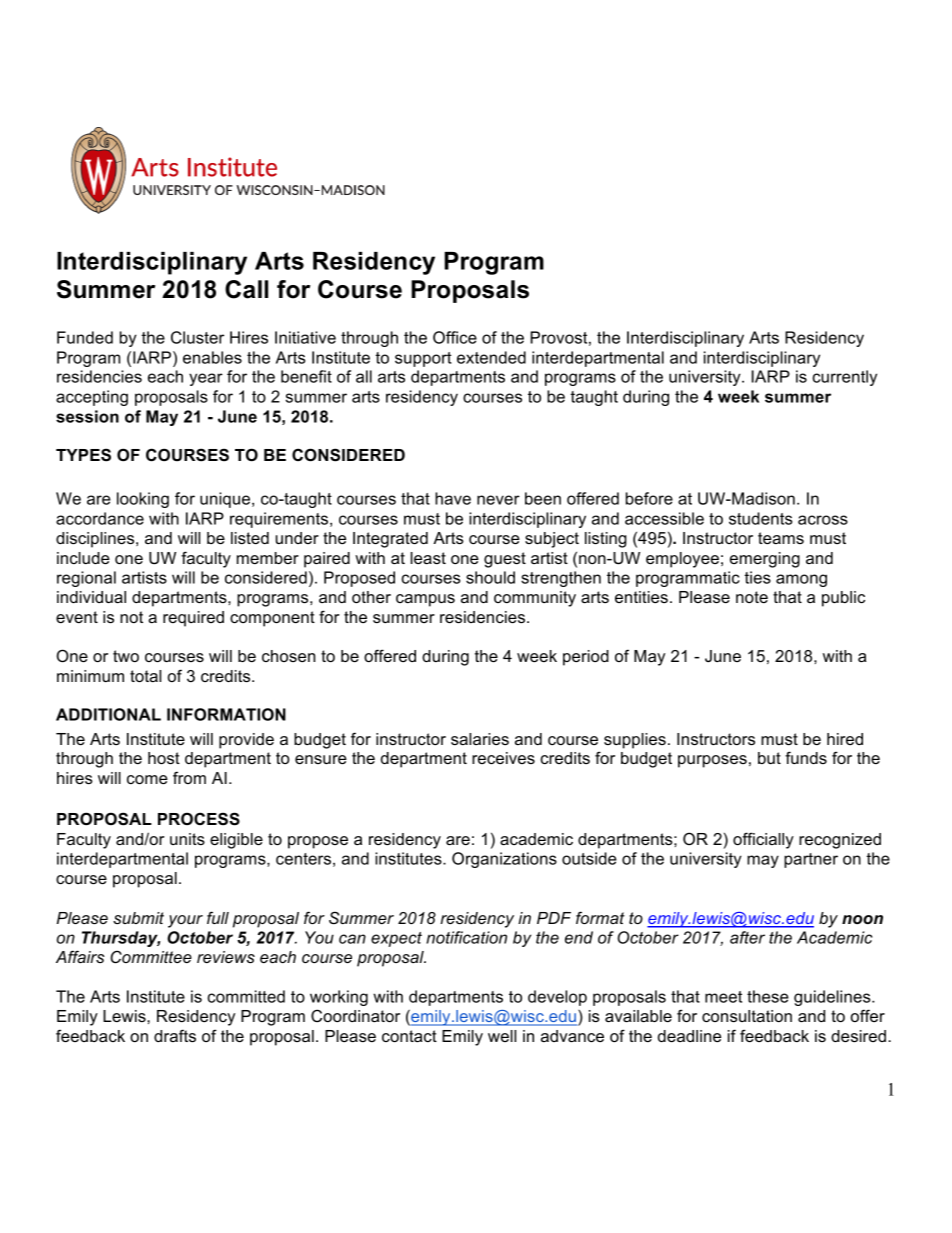 This document has height=1233, width=952. I want to click on Office, so click(455, 337).
